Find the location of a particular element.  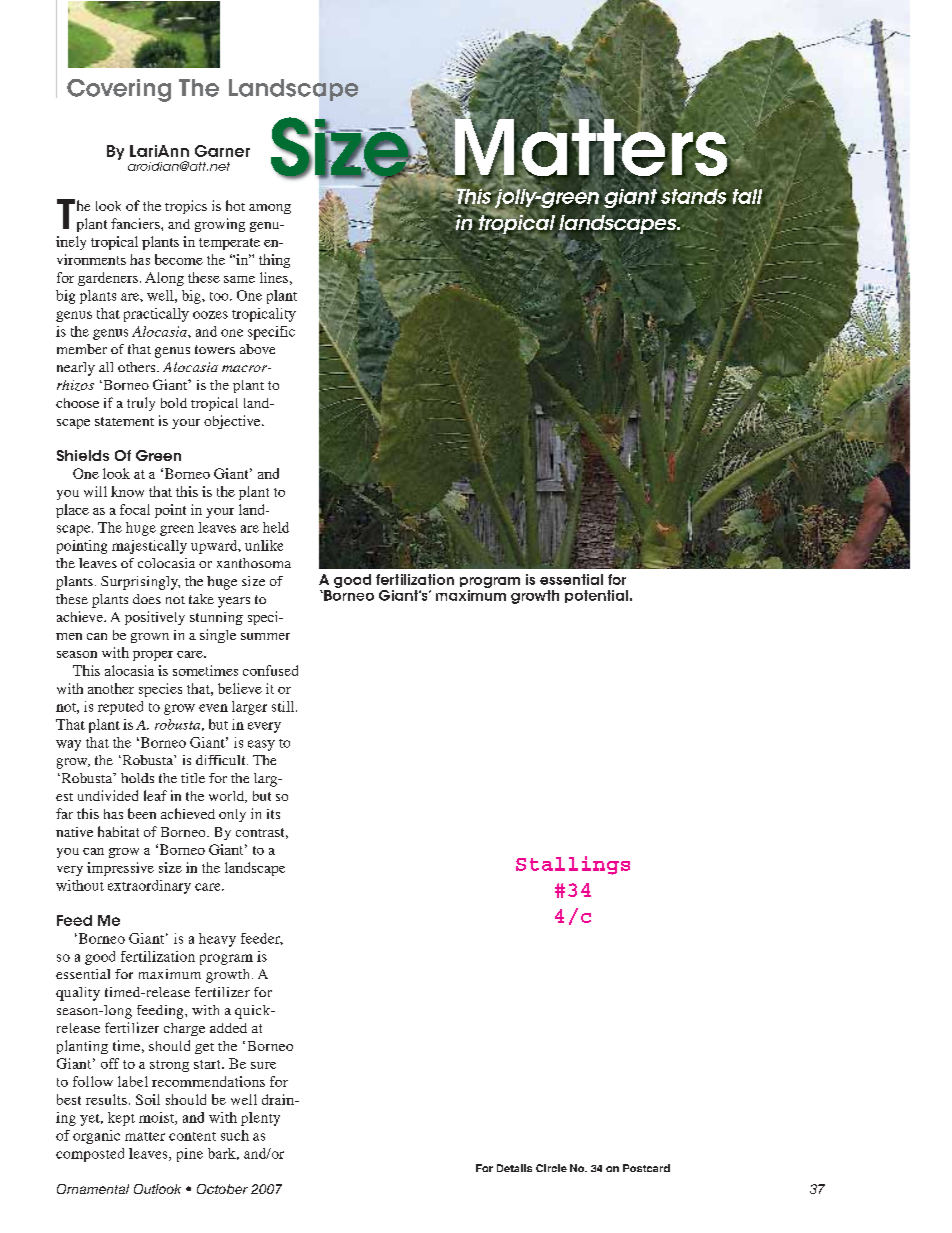

among is located at coordinates (270, 209).
